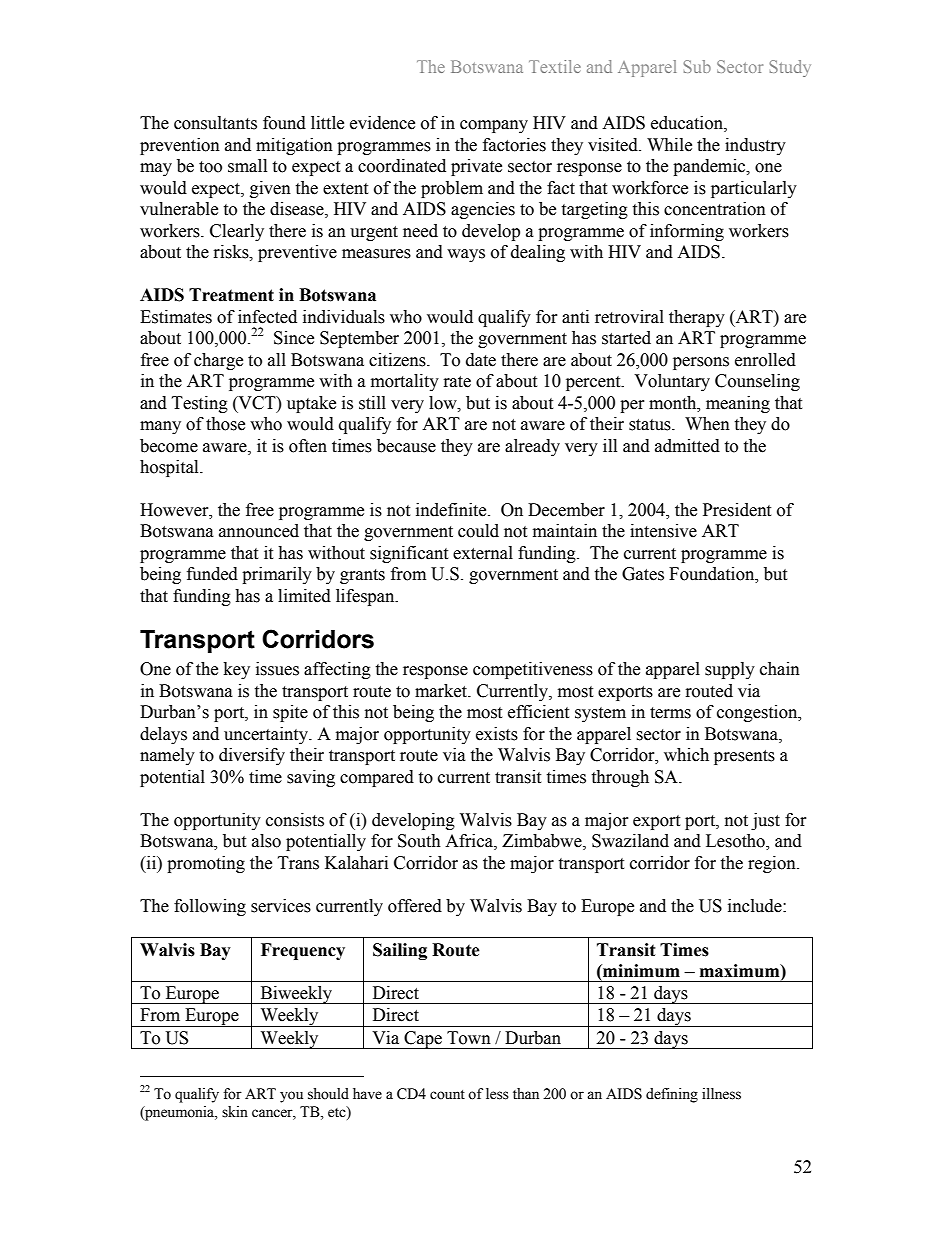  I want to click on funded, so click(212, 574).
